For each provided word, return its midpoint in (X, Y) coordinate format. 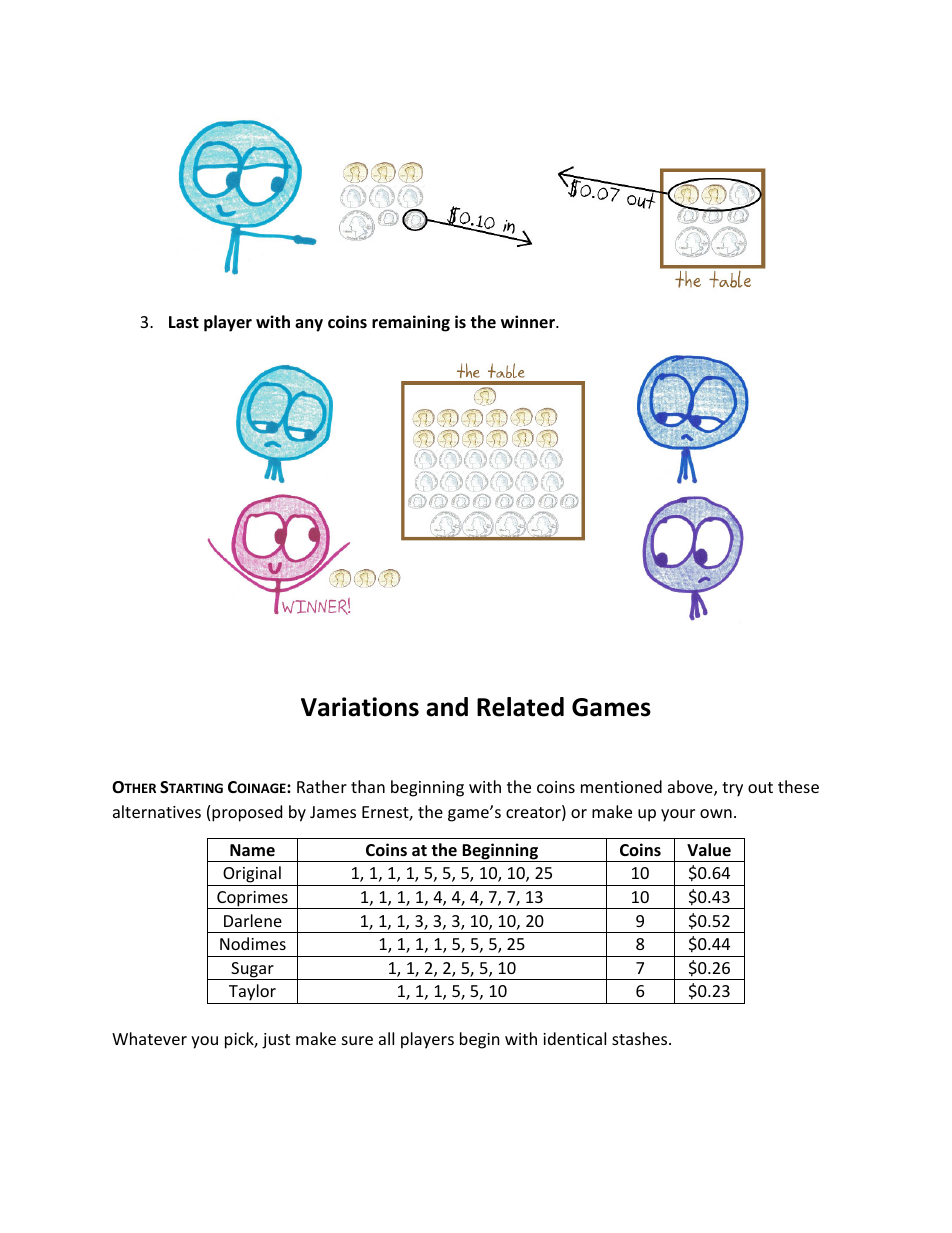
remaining (411, 323)
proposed (247, 813)
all (386, 1038)
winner (529, 321)
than (368, 786)
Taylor (252, 994)
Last (184, 322)
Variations (360, 707)
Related (520, 707)
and (447, 707)
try (732, 789)
